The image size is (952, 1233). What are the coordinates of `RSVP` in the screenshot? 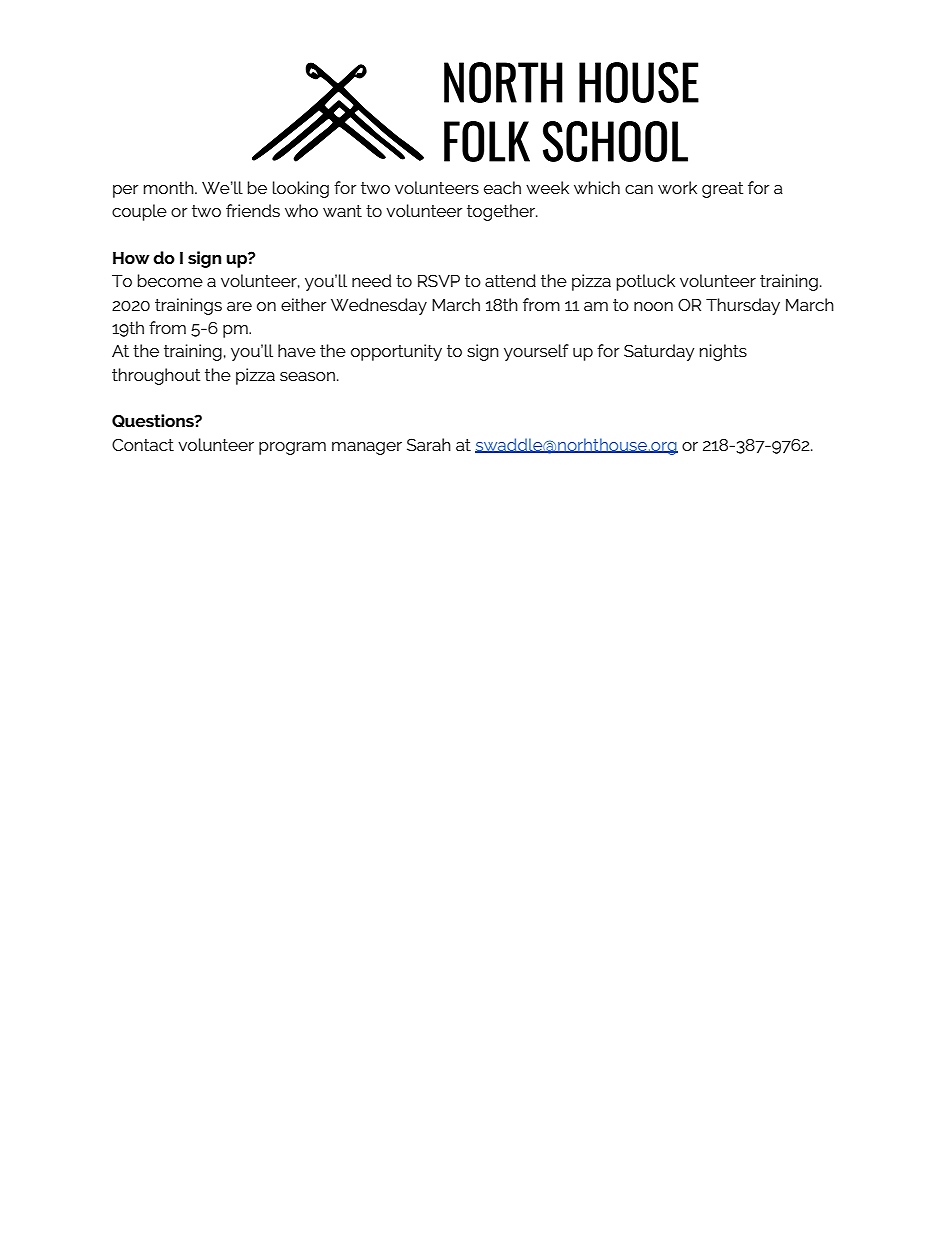 It's located at (439, 280).
